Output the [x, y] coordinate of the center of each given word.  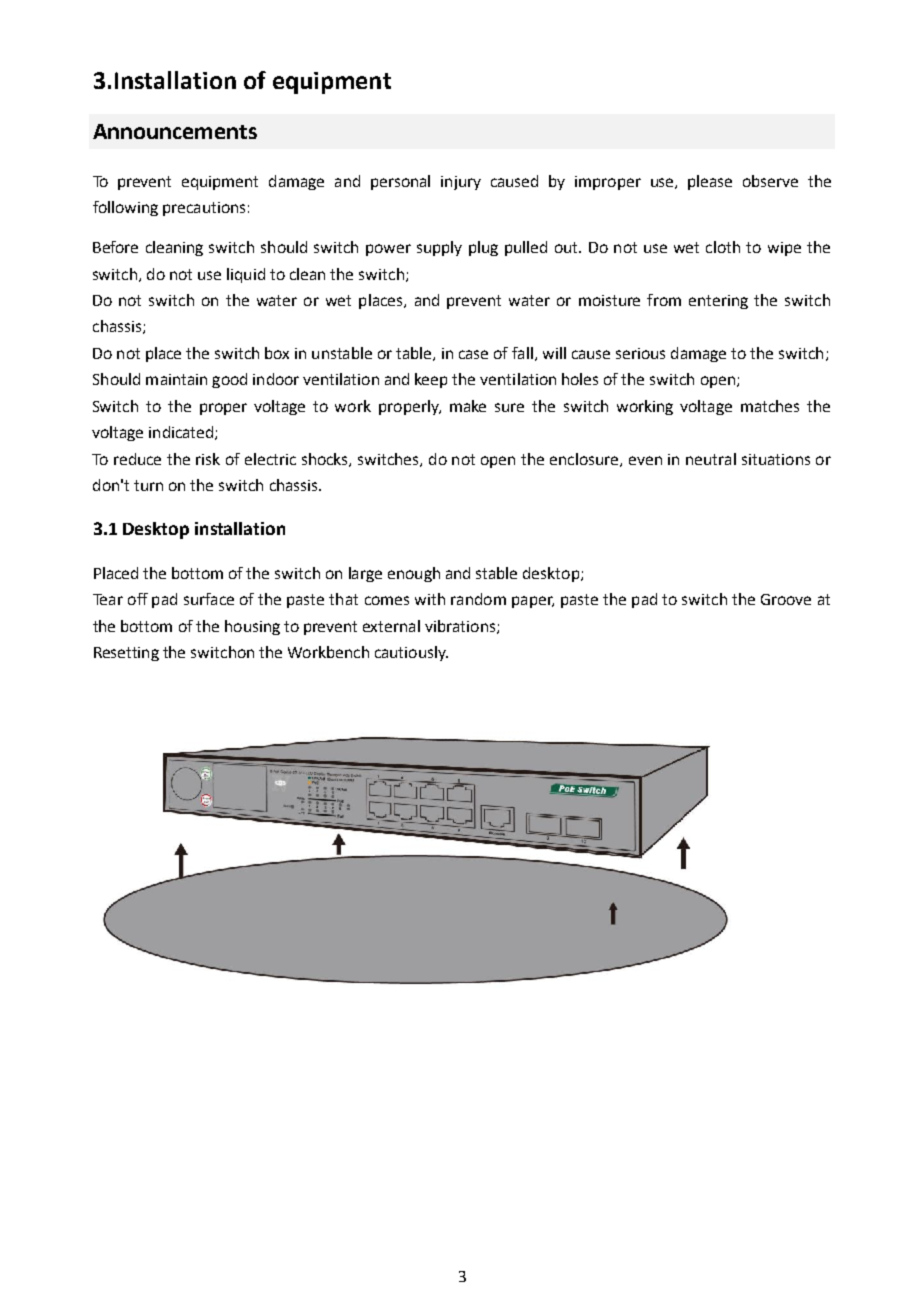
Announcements [175, 131]
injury [461, 183]
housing [252, 627]
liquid [246, 275]
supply [439, 248]
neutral [711, 459]
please [710, 182]
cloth [723, 247]
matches [770, 406]
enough [414, 574]
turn [148, 485]
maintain [176, 379]
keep [431, 380]
